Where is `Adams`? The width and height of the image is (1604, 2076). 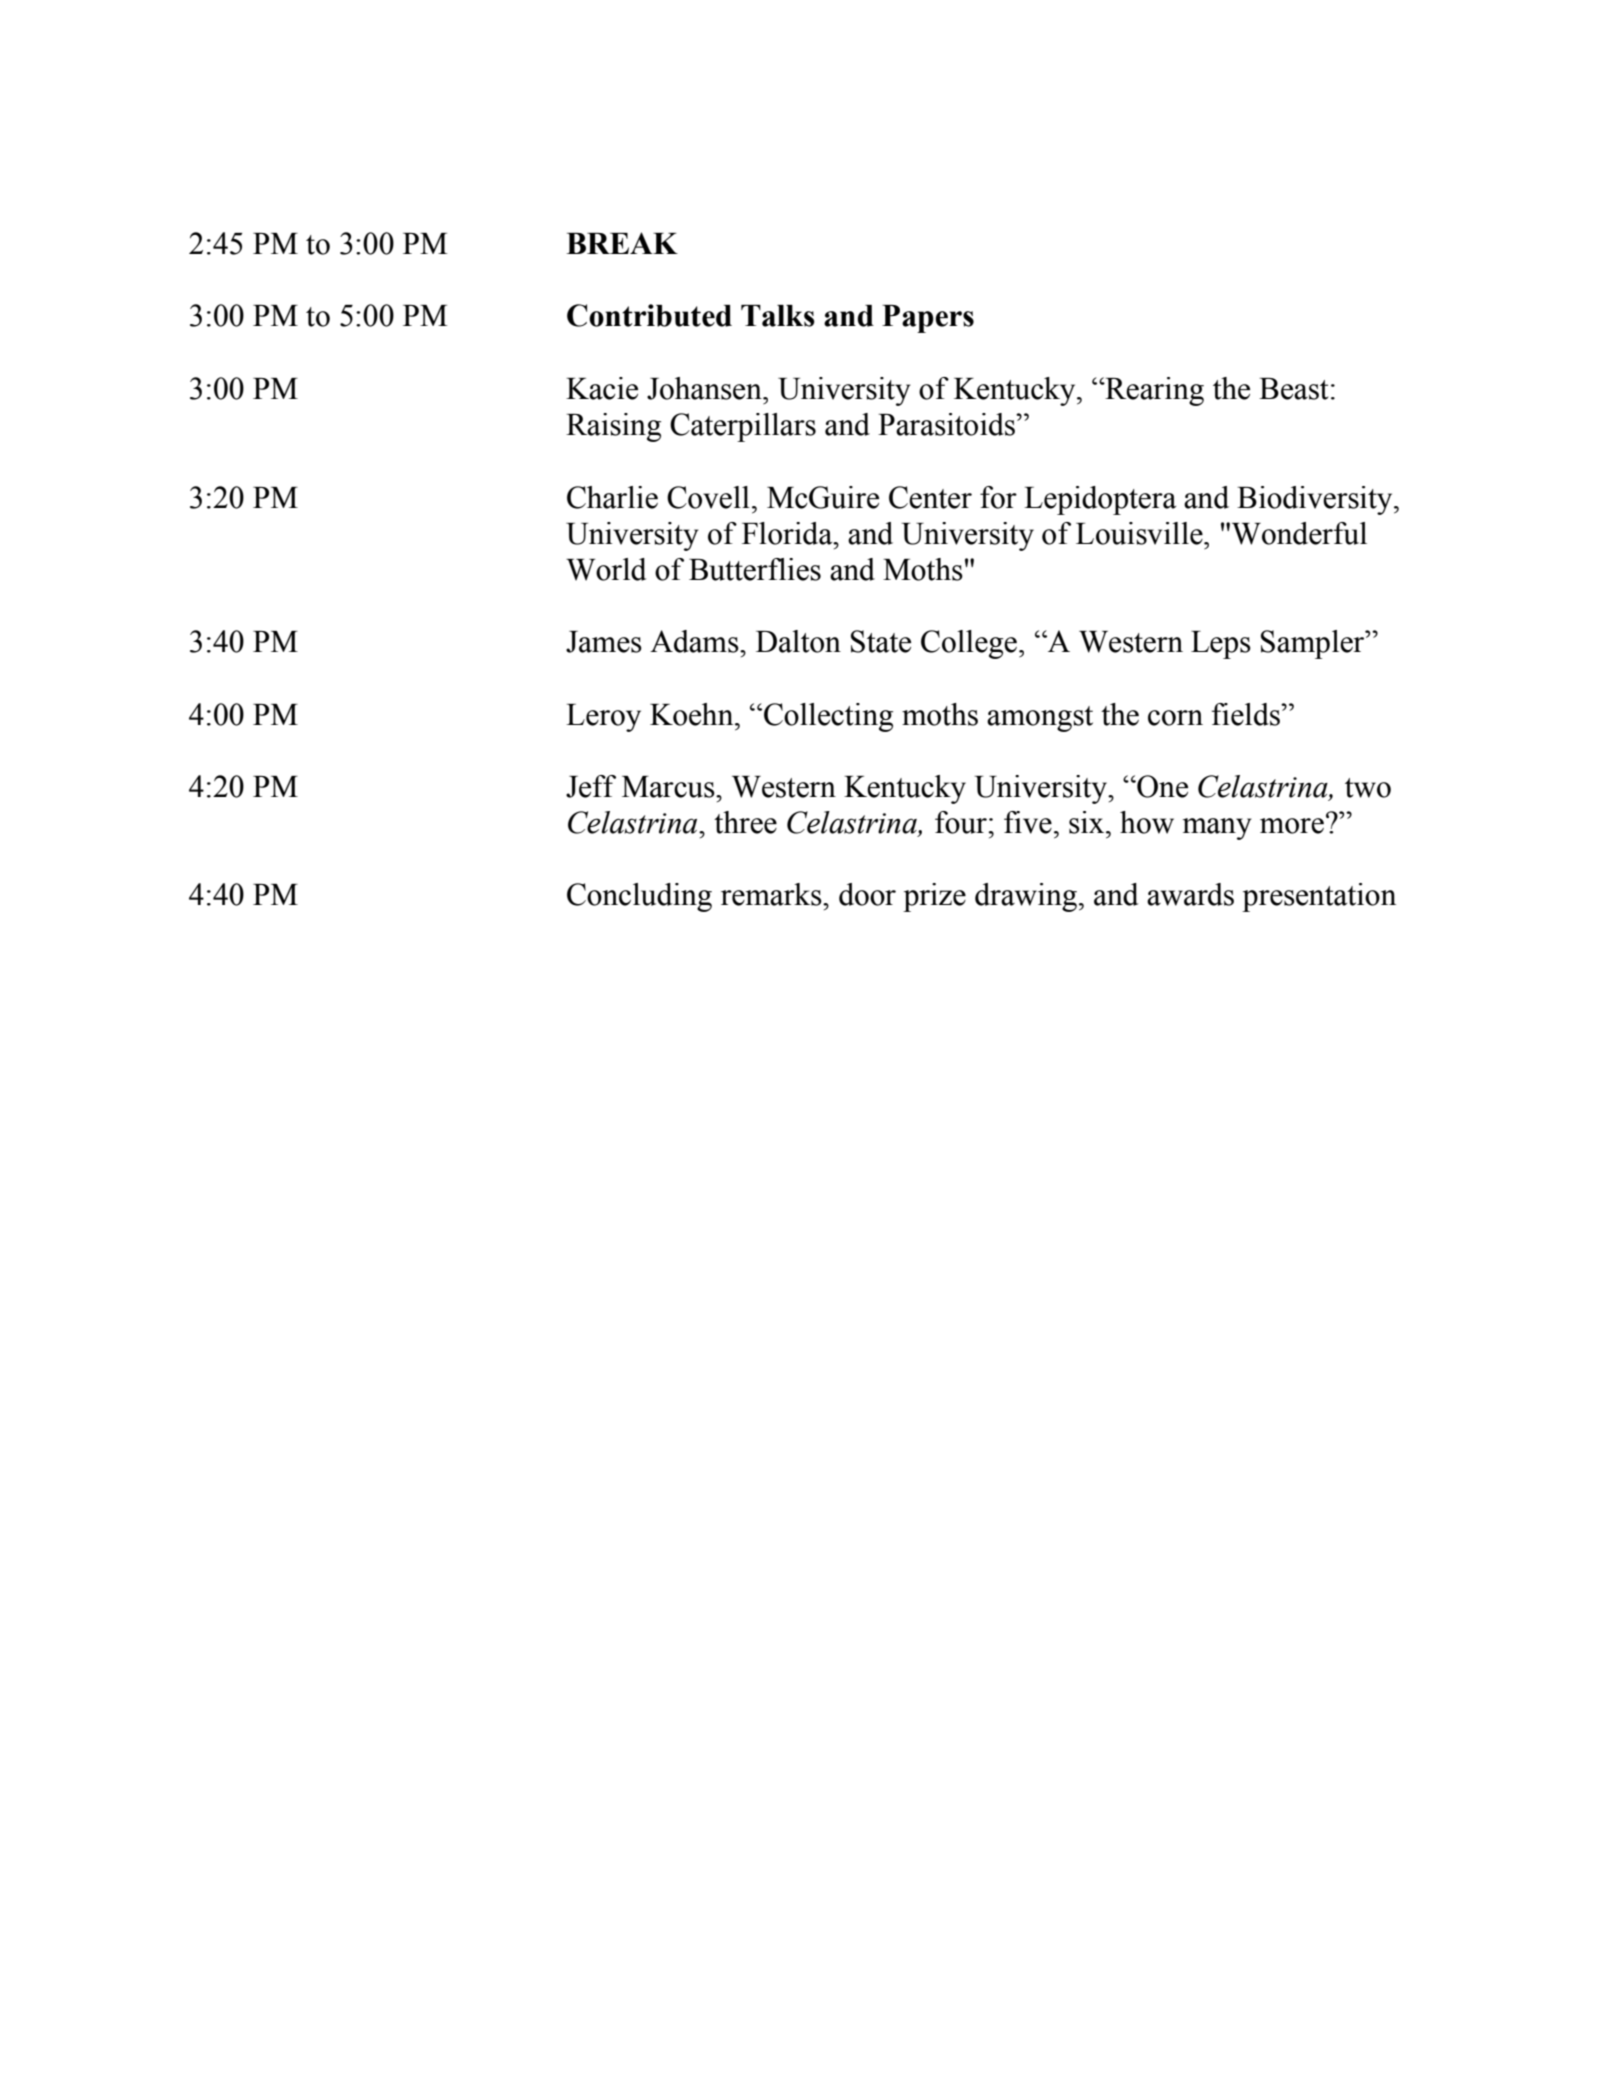 Adams is located at coordinates (695, 641).
